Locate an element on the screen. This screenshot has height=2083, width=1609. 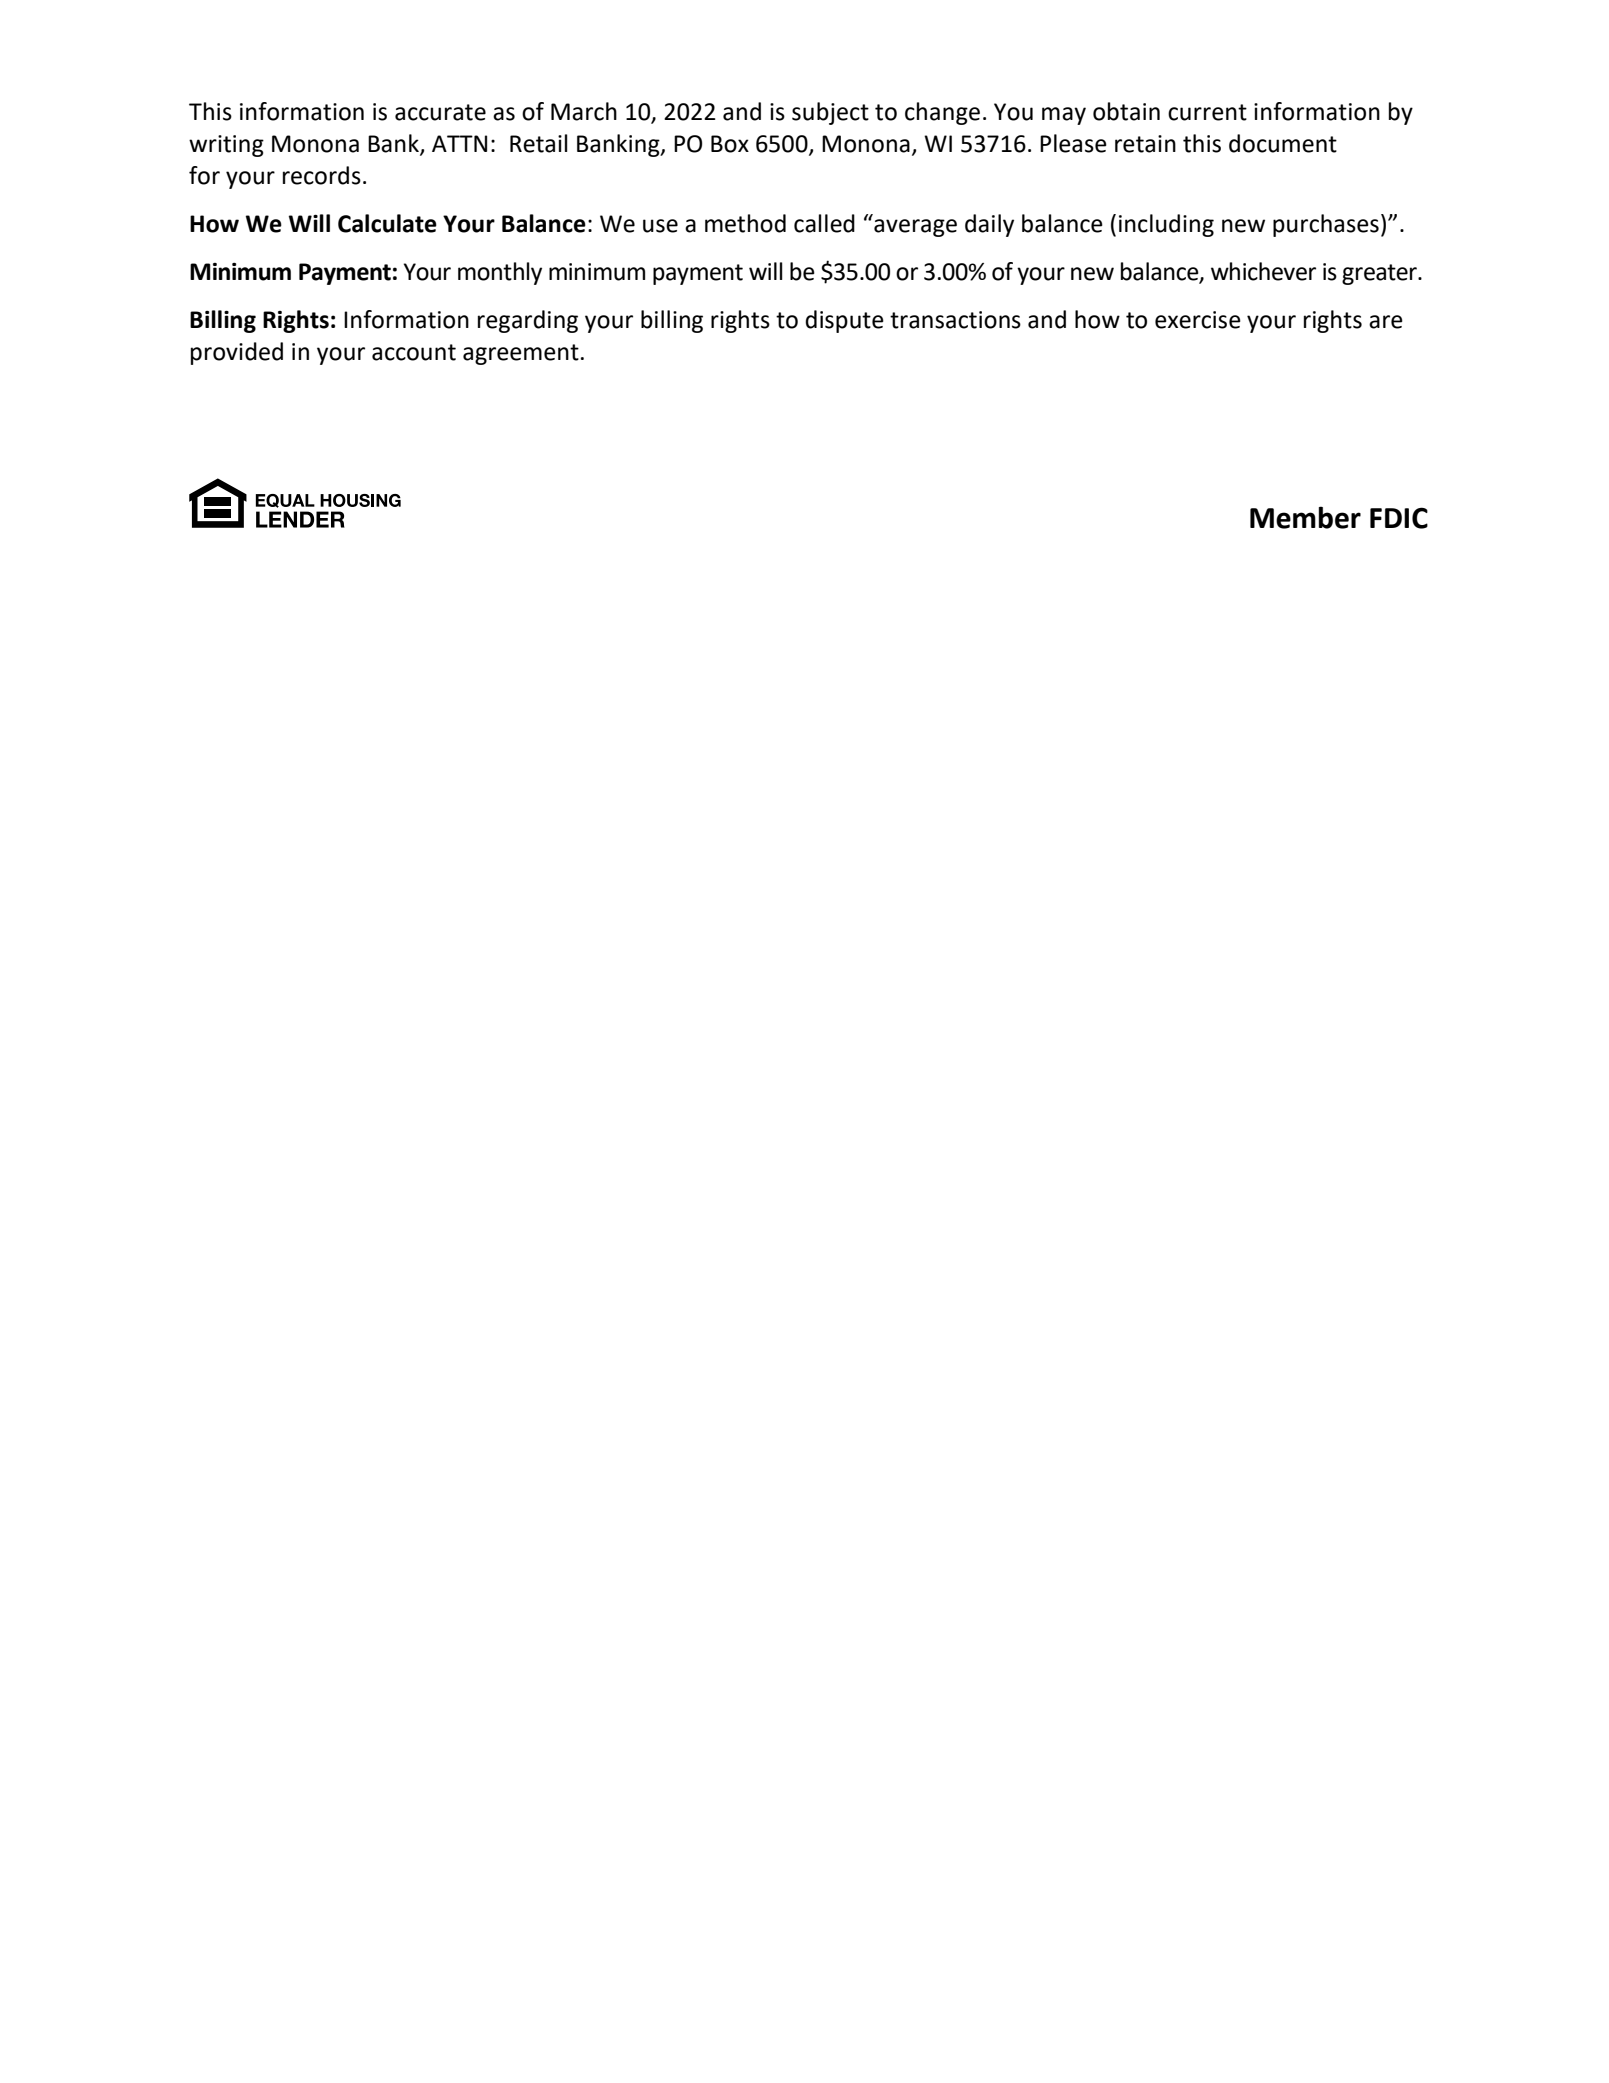
account is located at coordinates (414, 352).
